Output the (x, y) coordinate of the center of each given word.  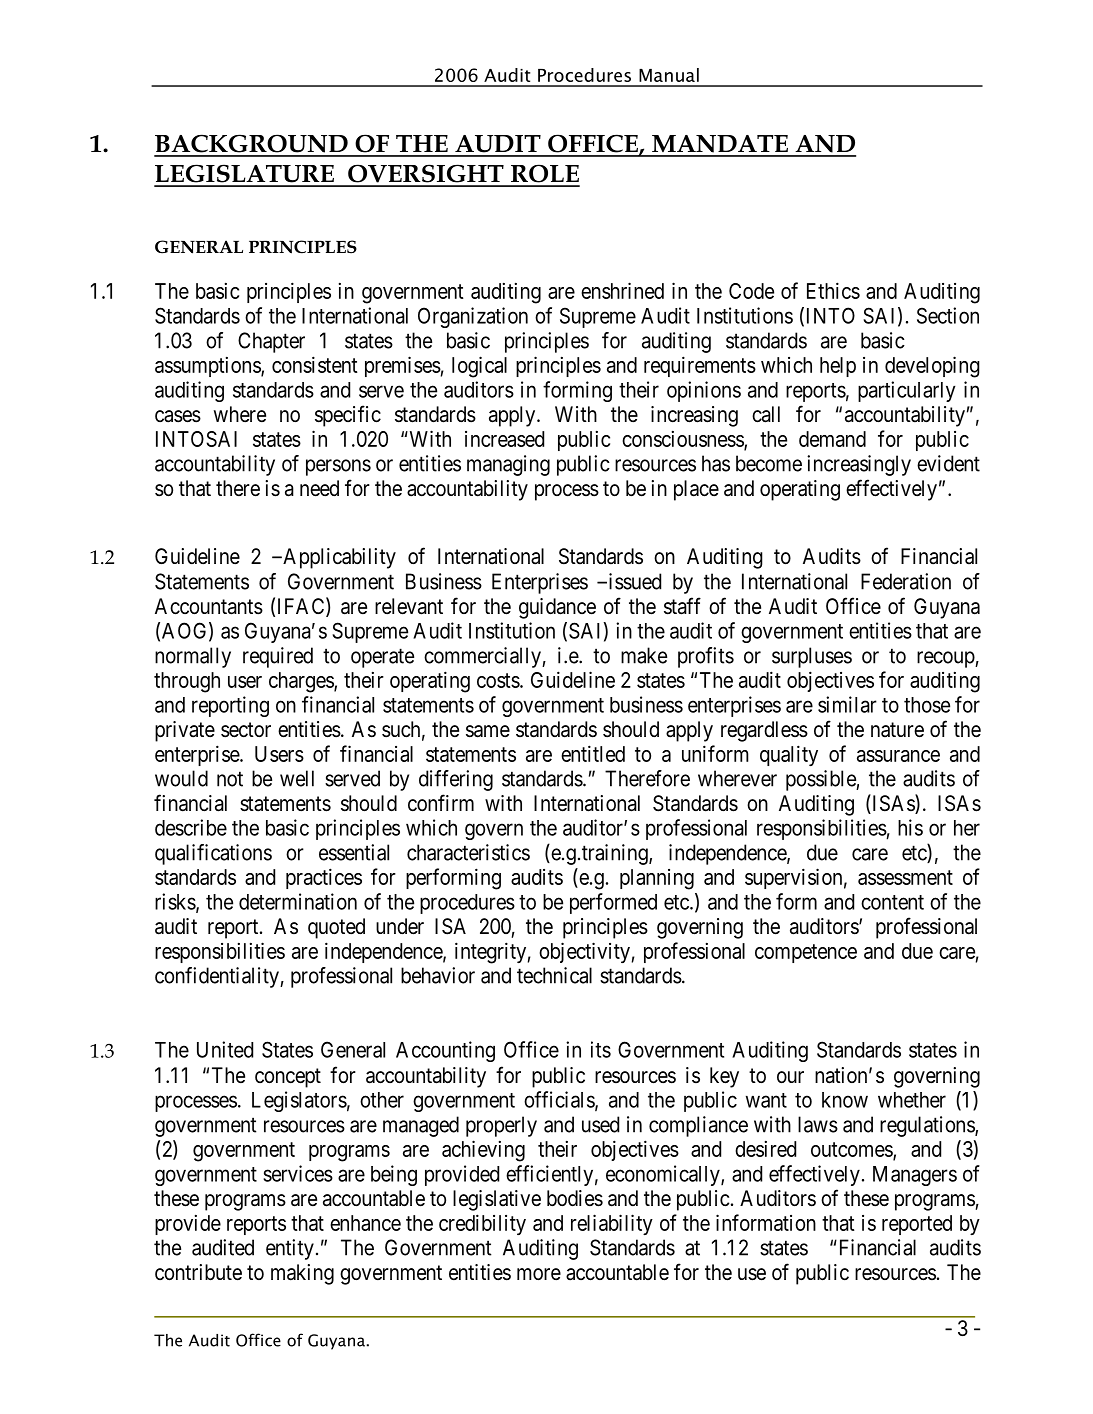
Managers (915, 1176)
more (539, 1274)
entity (290, 1249)
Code (751, 291)
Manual (669, 75)
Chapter (271, 342)
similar (847, 704)
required (278, 657)
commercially (483, 657)
